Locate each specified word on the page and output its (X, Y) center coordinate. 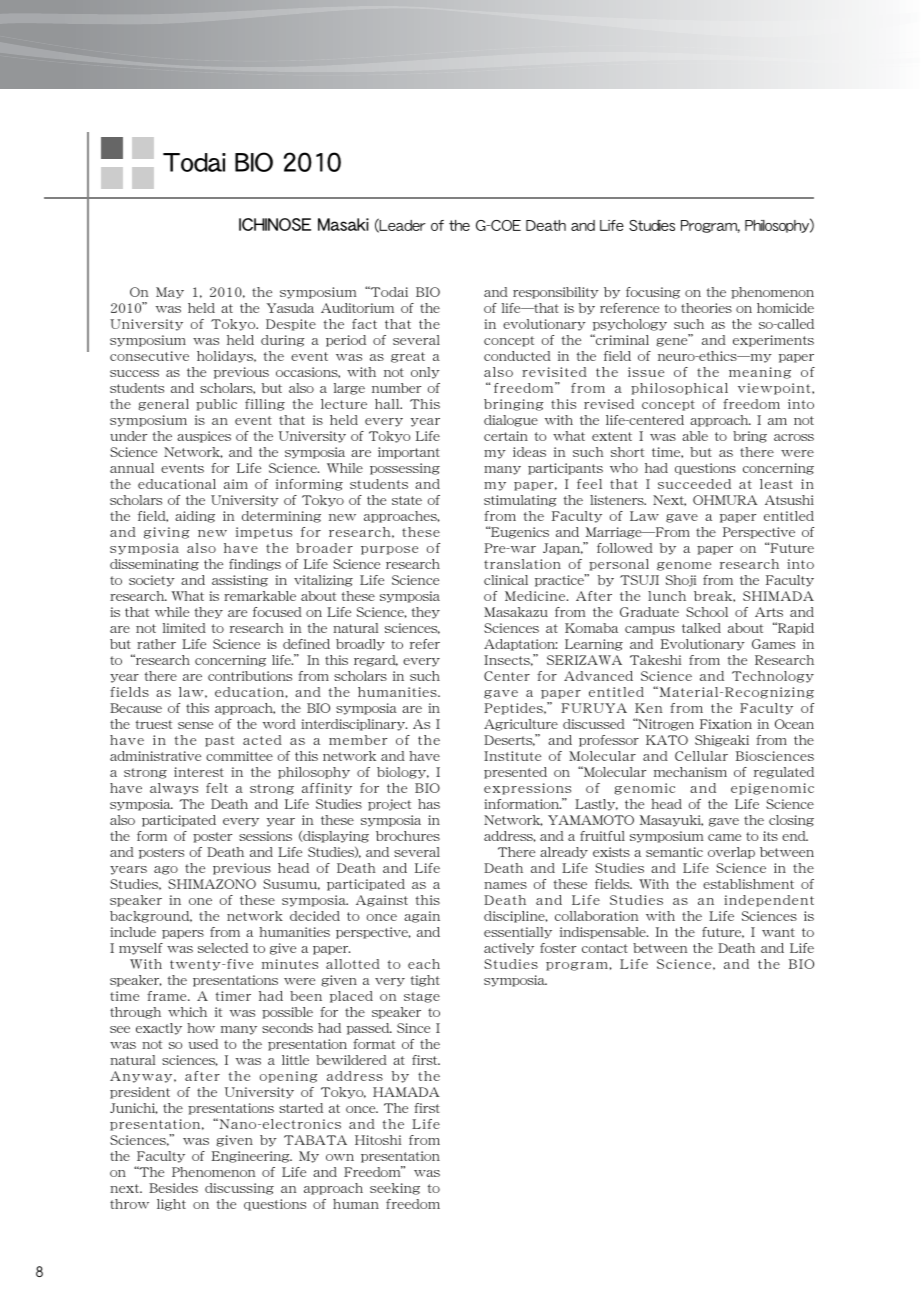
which (187, 1012)
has (429, 804)
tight (425, 981)
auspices (204, 437)
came (724, 837)
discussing (239, 1189)
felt (217, 788)
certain (506, 436)
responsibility (556, 293)
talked (701, 628)
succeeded (694, 484)
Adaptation (520, 645)
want (778, 932)
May (170, 293)
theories (706, 308)
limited (184, 628)
